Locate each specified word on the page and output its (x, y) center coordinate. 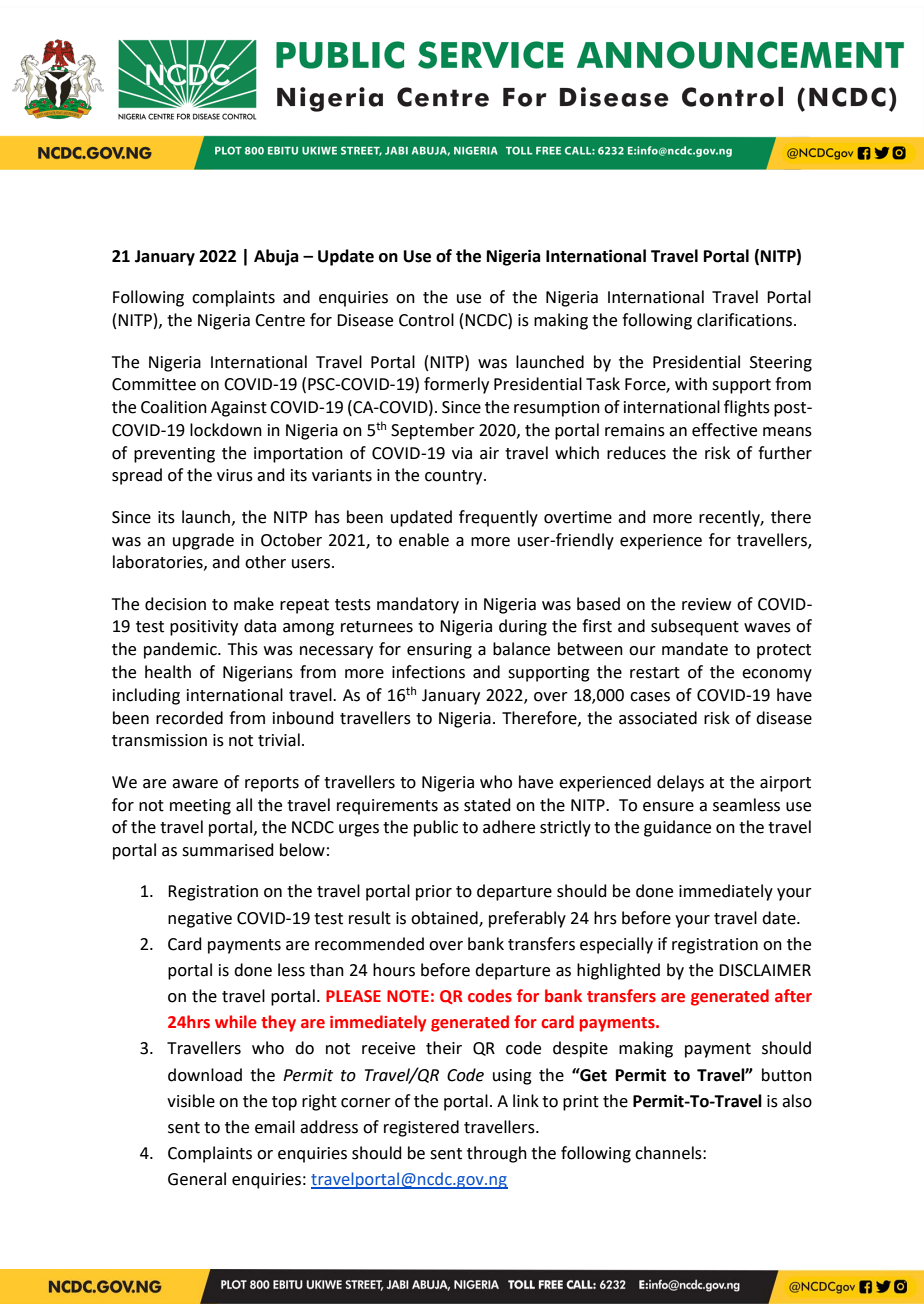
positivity (204, 628)
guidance (677, 828)
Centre (280, 320)
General (197, 1179)
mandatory (418, 605)
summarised (228, 850)
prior (434, 893)
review (706, 604)
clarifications (746, 320)
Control (426, 320)
